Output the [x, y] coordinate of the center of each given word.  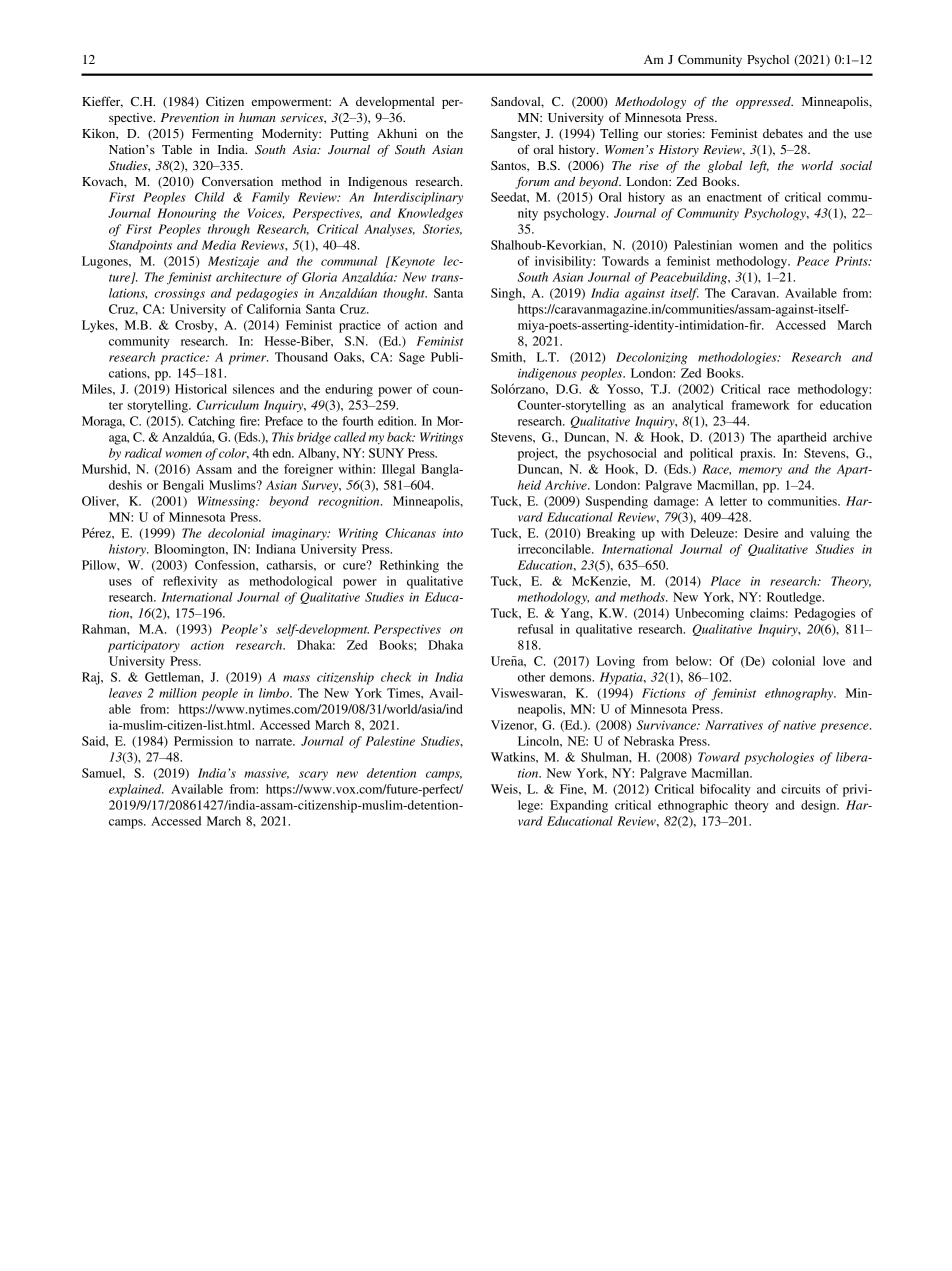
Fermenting [222, 135]
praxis [757, 454]
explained [136, 790]
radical [143, 453]
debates [783, 133]
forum [532, 183]
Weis [505, 789]
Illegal [398, 470]
